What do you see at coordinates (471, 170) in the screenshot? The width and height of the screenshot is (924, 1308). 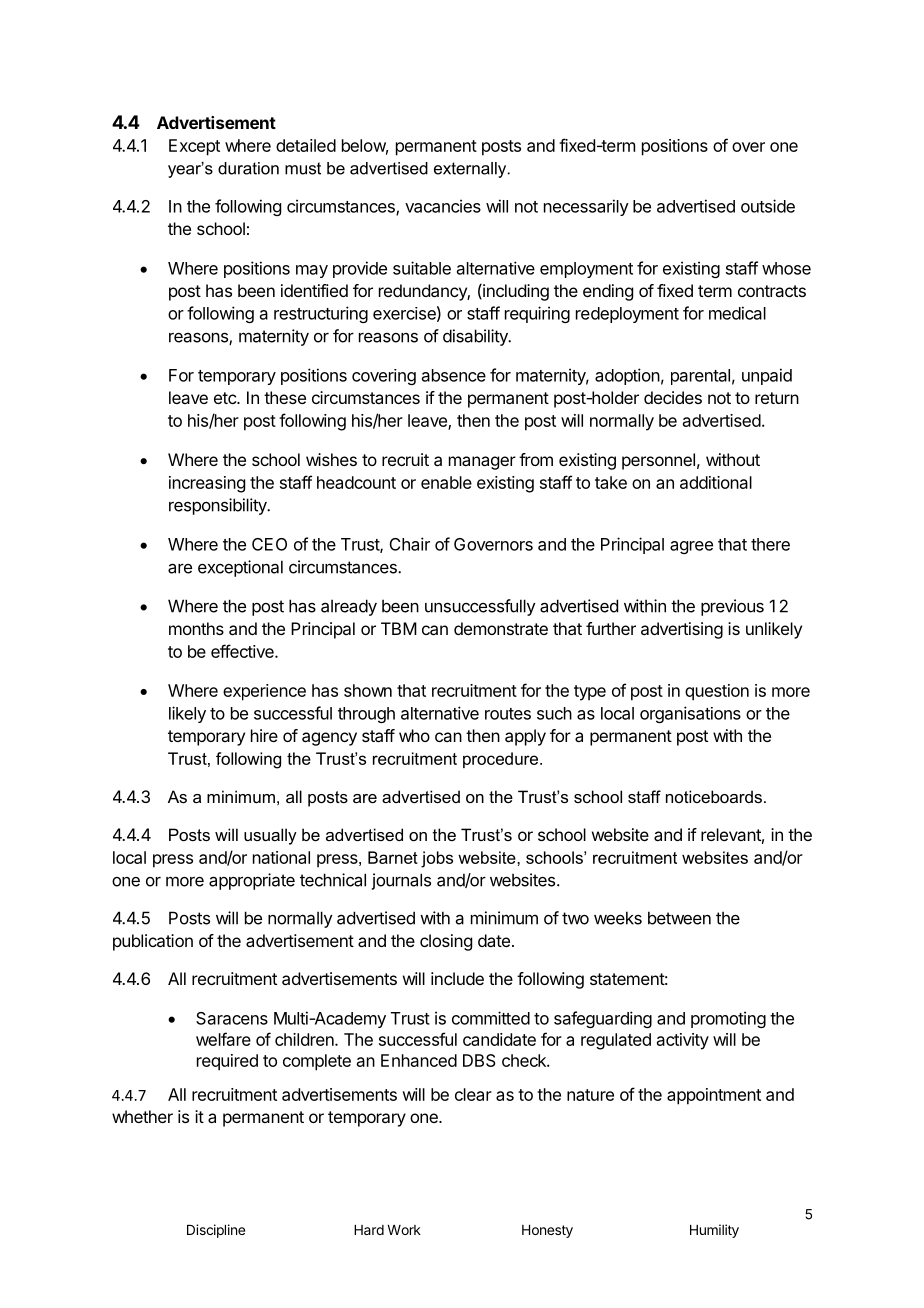 I see `externally` at bounding box center [471, 170].
